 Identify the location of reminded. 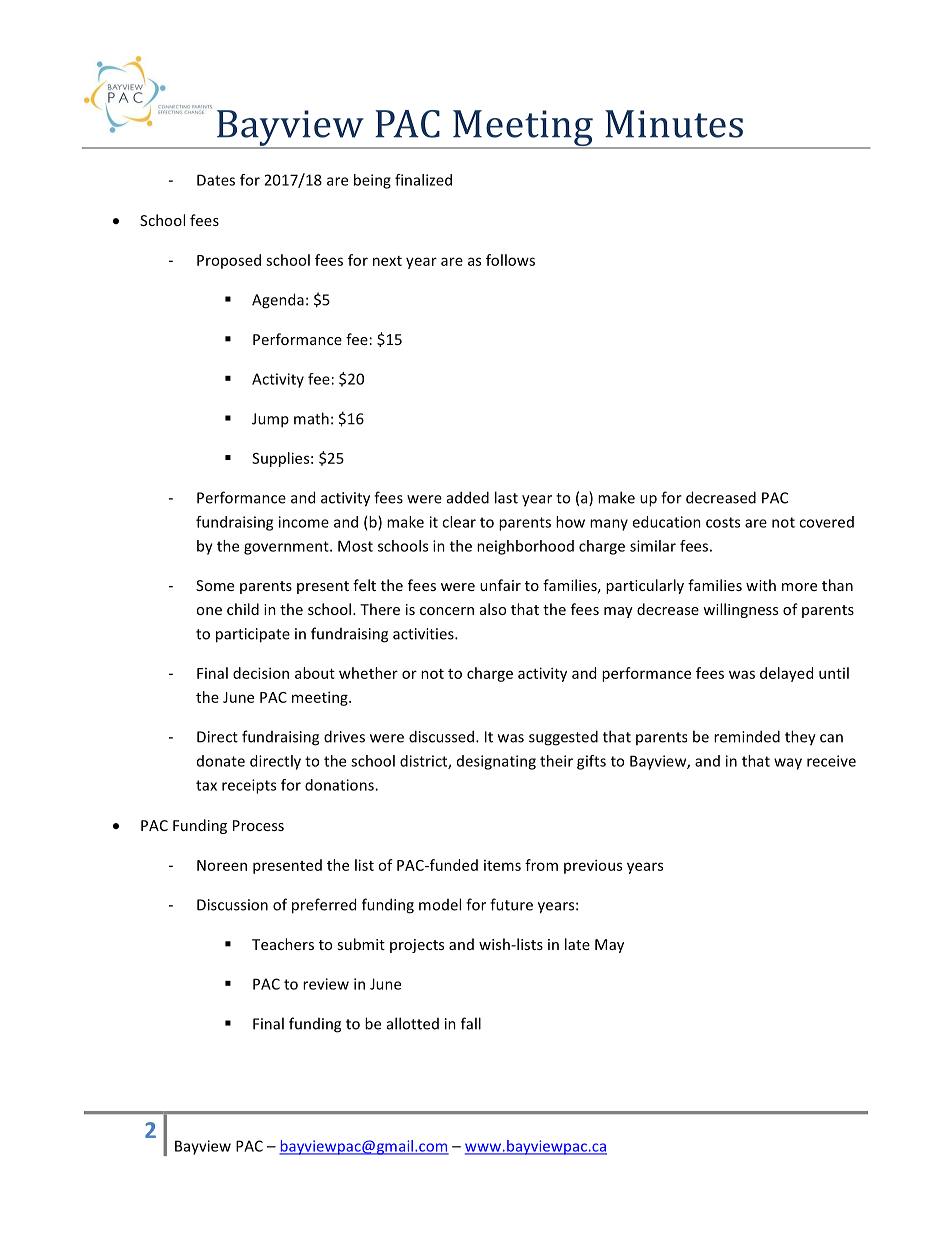
(747, 736).
